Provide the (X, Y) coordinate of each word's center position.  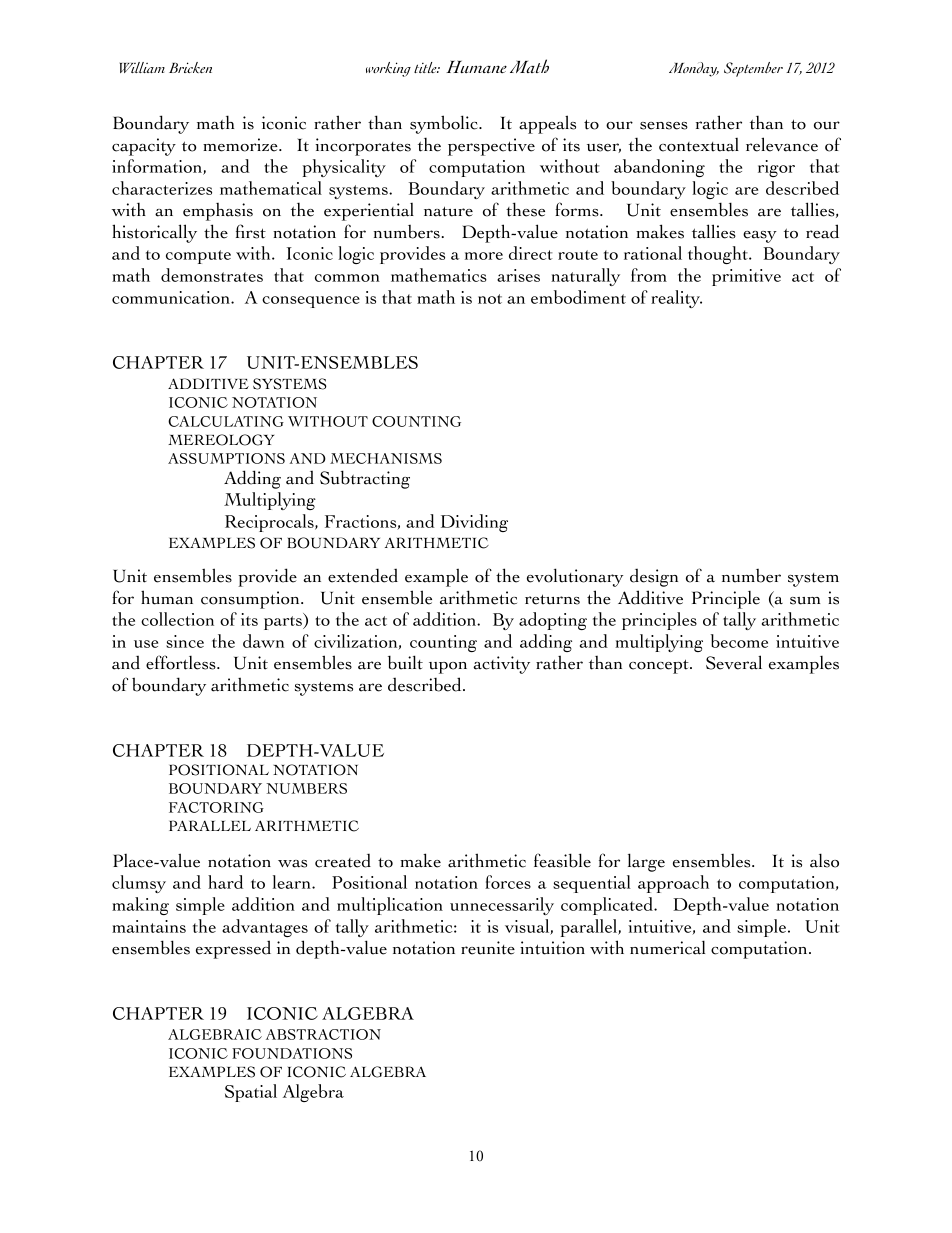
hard (225, 882)
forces (508, 882)
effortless (182, 662)
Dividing (474, 523)
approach (673, 884)
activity (501, 665)
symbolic (445, 124)
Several (734, 662)
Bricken (190, 67)
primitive (746, 277)
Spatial (251, 1093)
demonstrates (212, 275)
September (753, 69)
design (654, 578)
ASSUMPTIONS (226, 458)
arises (518, 275)
